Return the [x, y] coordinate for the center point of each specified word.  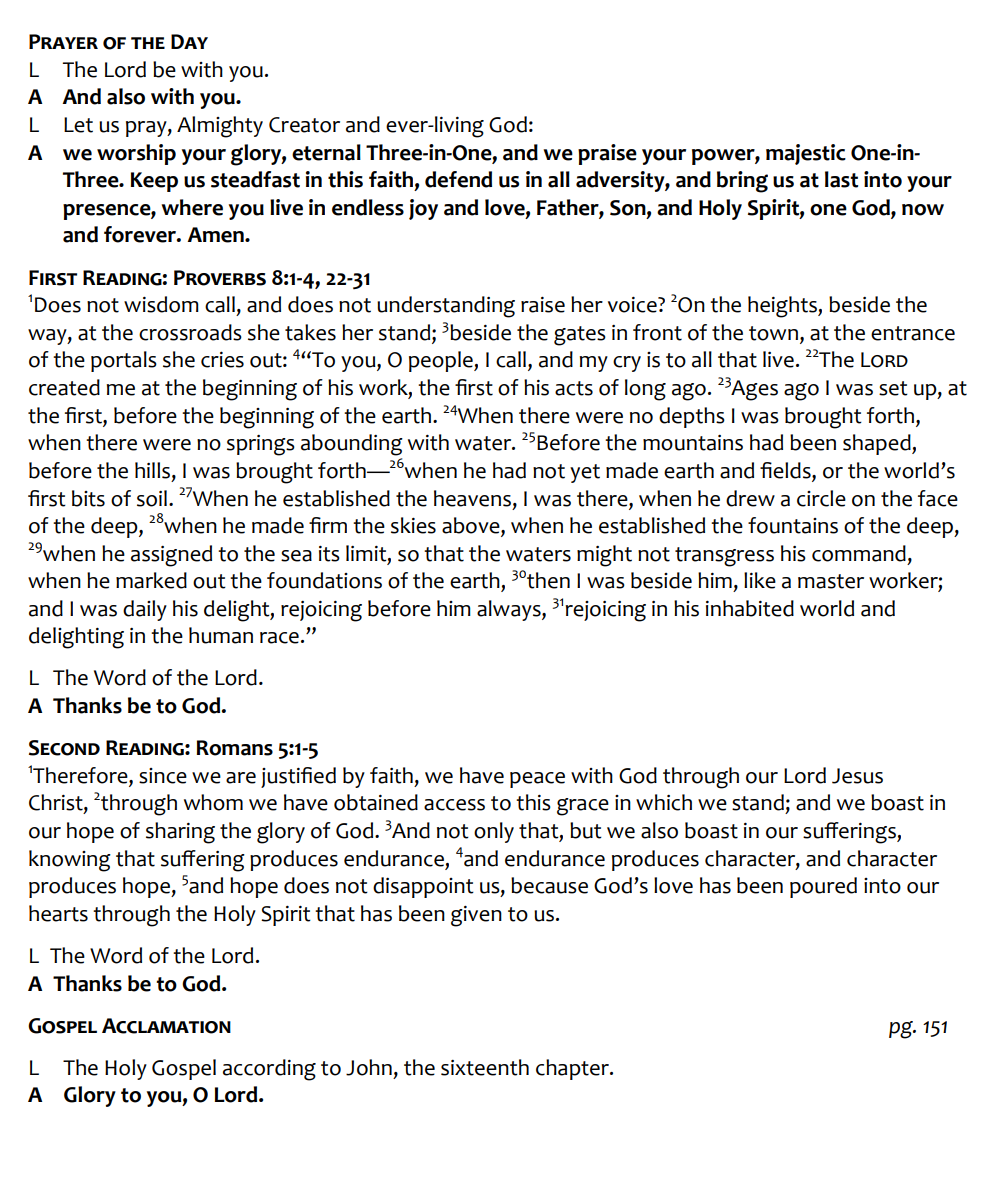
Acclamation [166, 1026]
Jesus [857, 776]
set [893, 388]
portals [124, 361]
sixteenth [485, 1067]
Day [189, 41]
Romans [235, 748]
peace [537, 780]
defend [458, 179]
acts [574, 388]
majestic [806, 154]
